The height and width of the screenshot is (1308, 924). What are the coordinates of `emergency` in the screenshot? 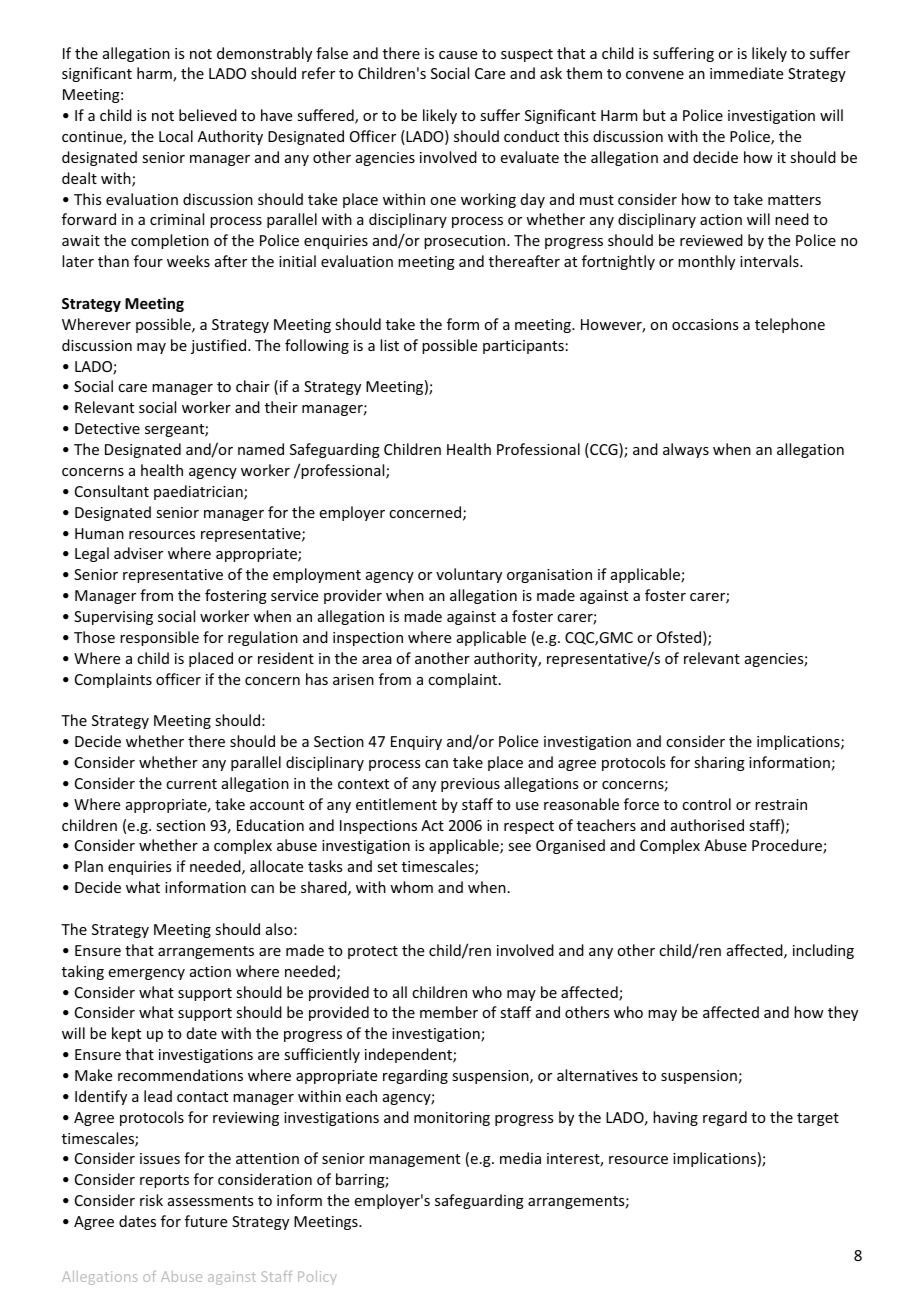 It's located at (147, 974).
